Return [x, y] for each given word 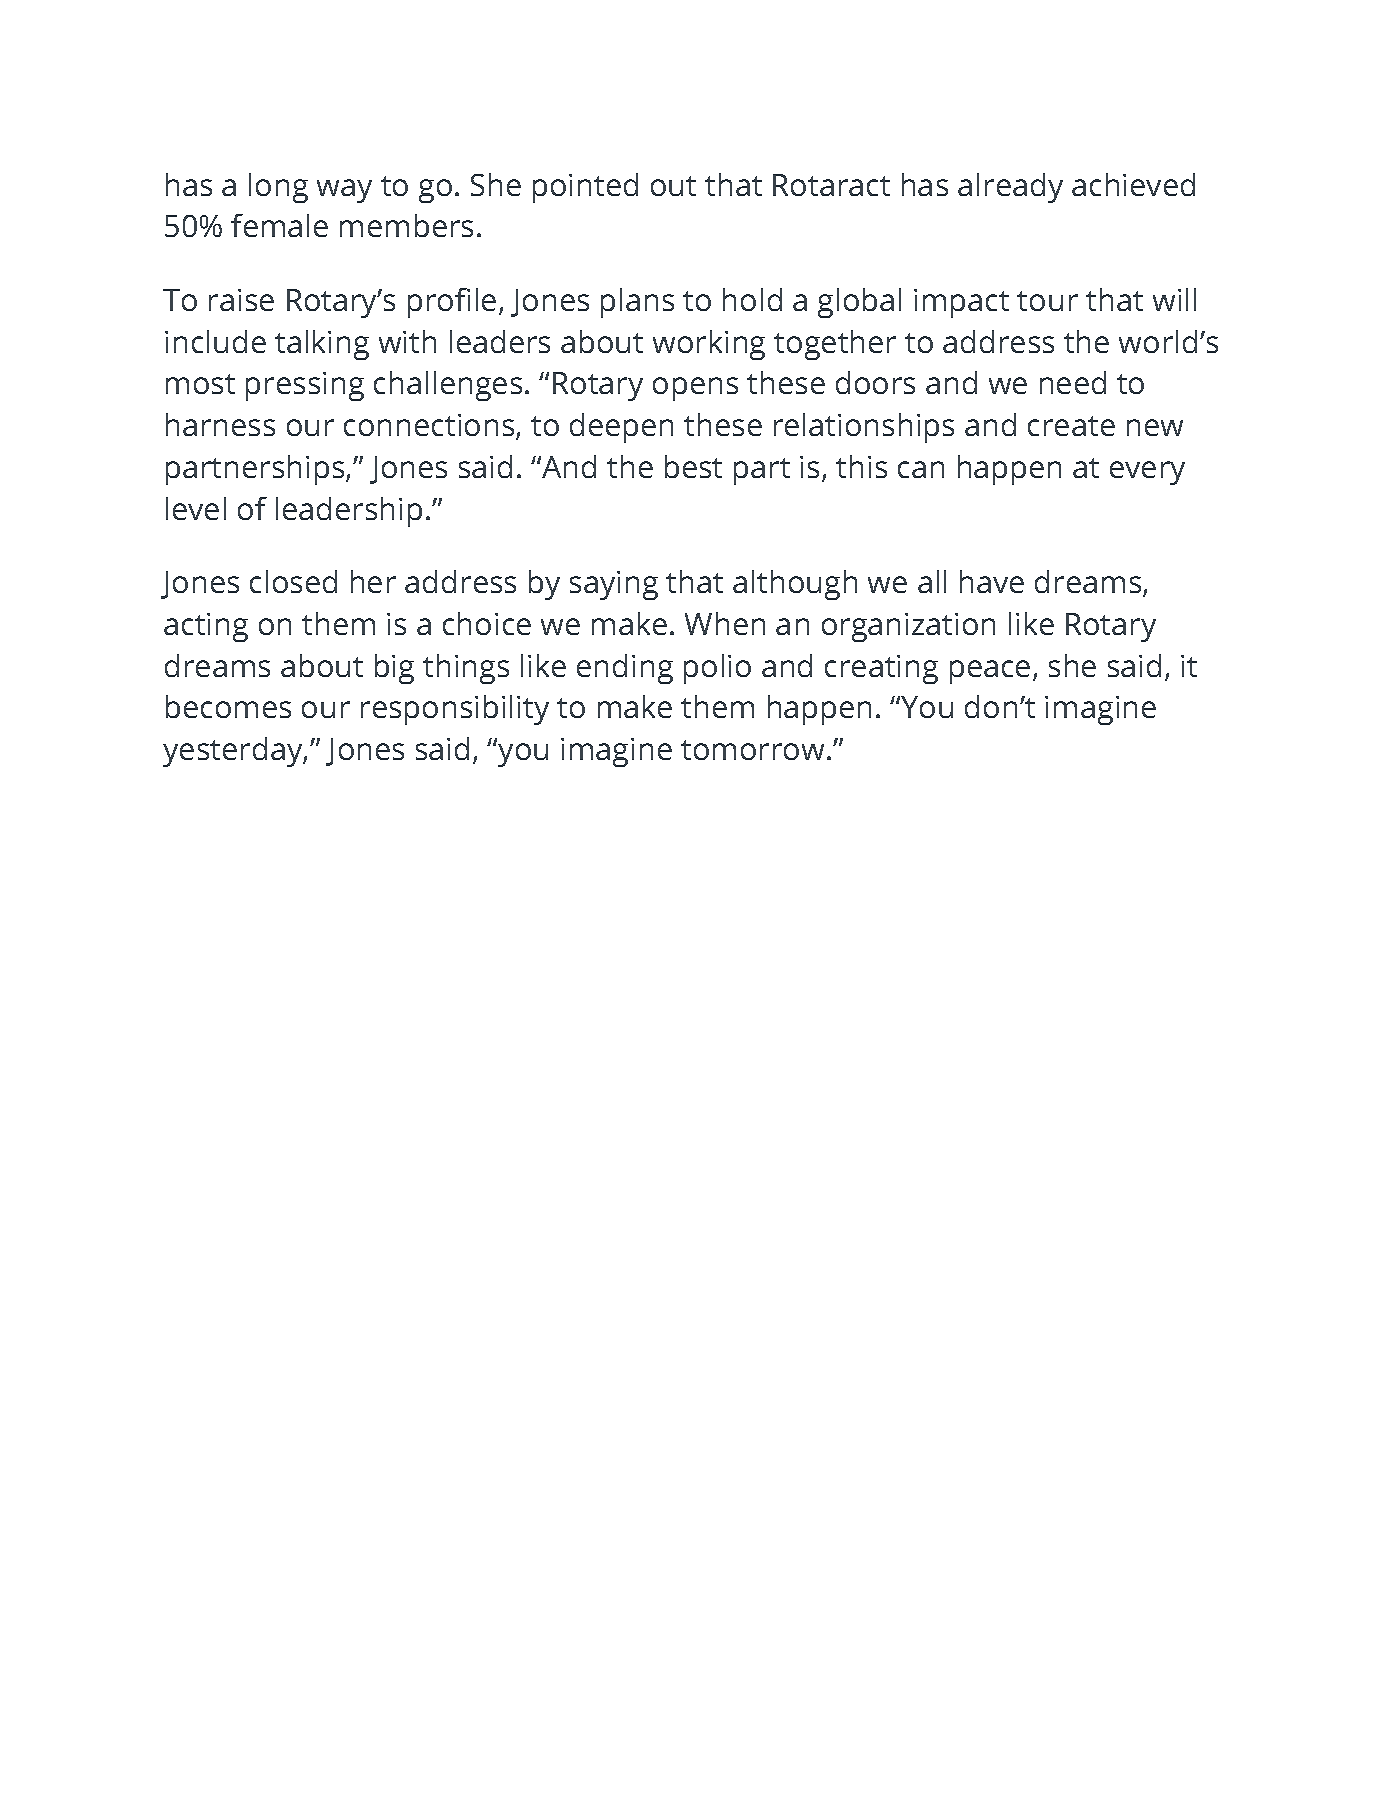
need [1073, 382]
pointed [585, 188]
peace [990, 672]
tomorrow [752, 750]
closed [293, 581]
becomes [228, 706]
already [1010, 188]
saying [614, 585]
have [992, 581]
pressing [305, 386]
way [344, 191]
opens [695, 389]
